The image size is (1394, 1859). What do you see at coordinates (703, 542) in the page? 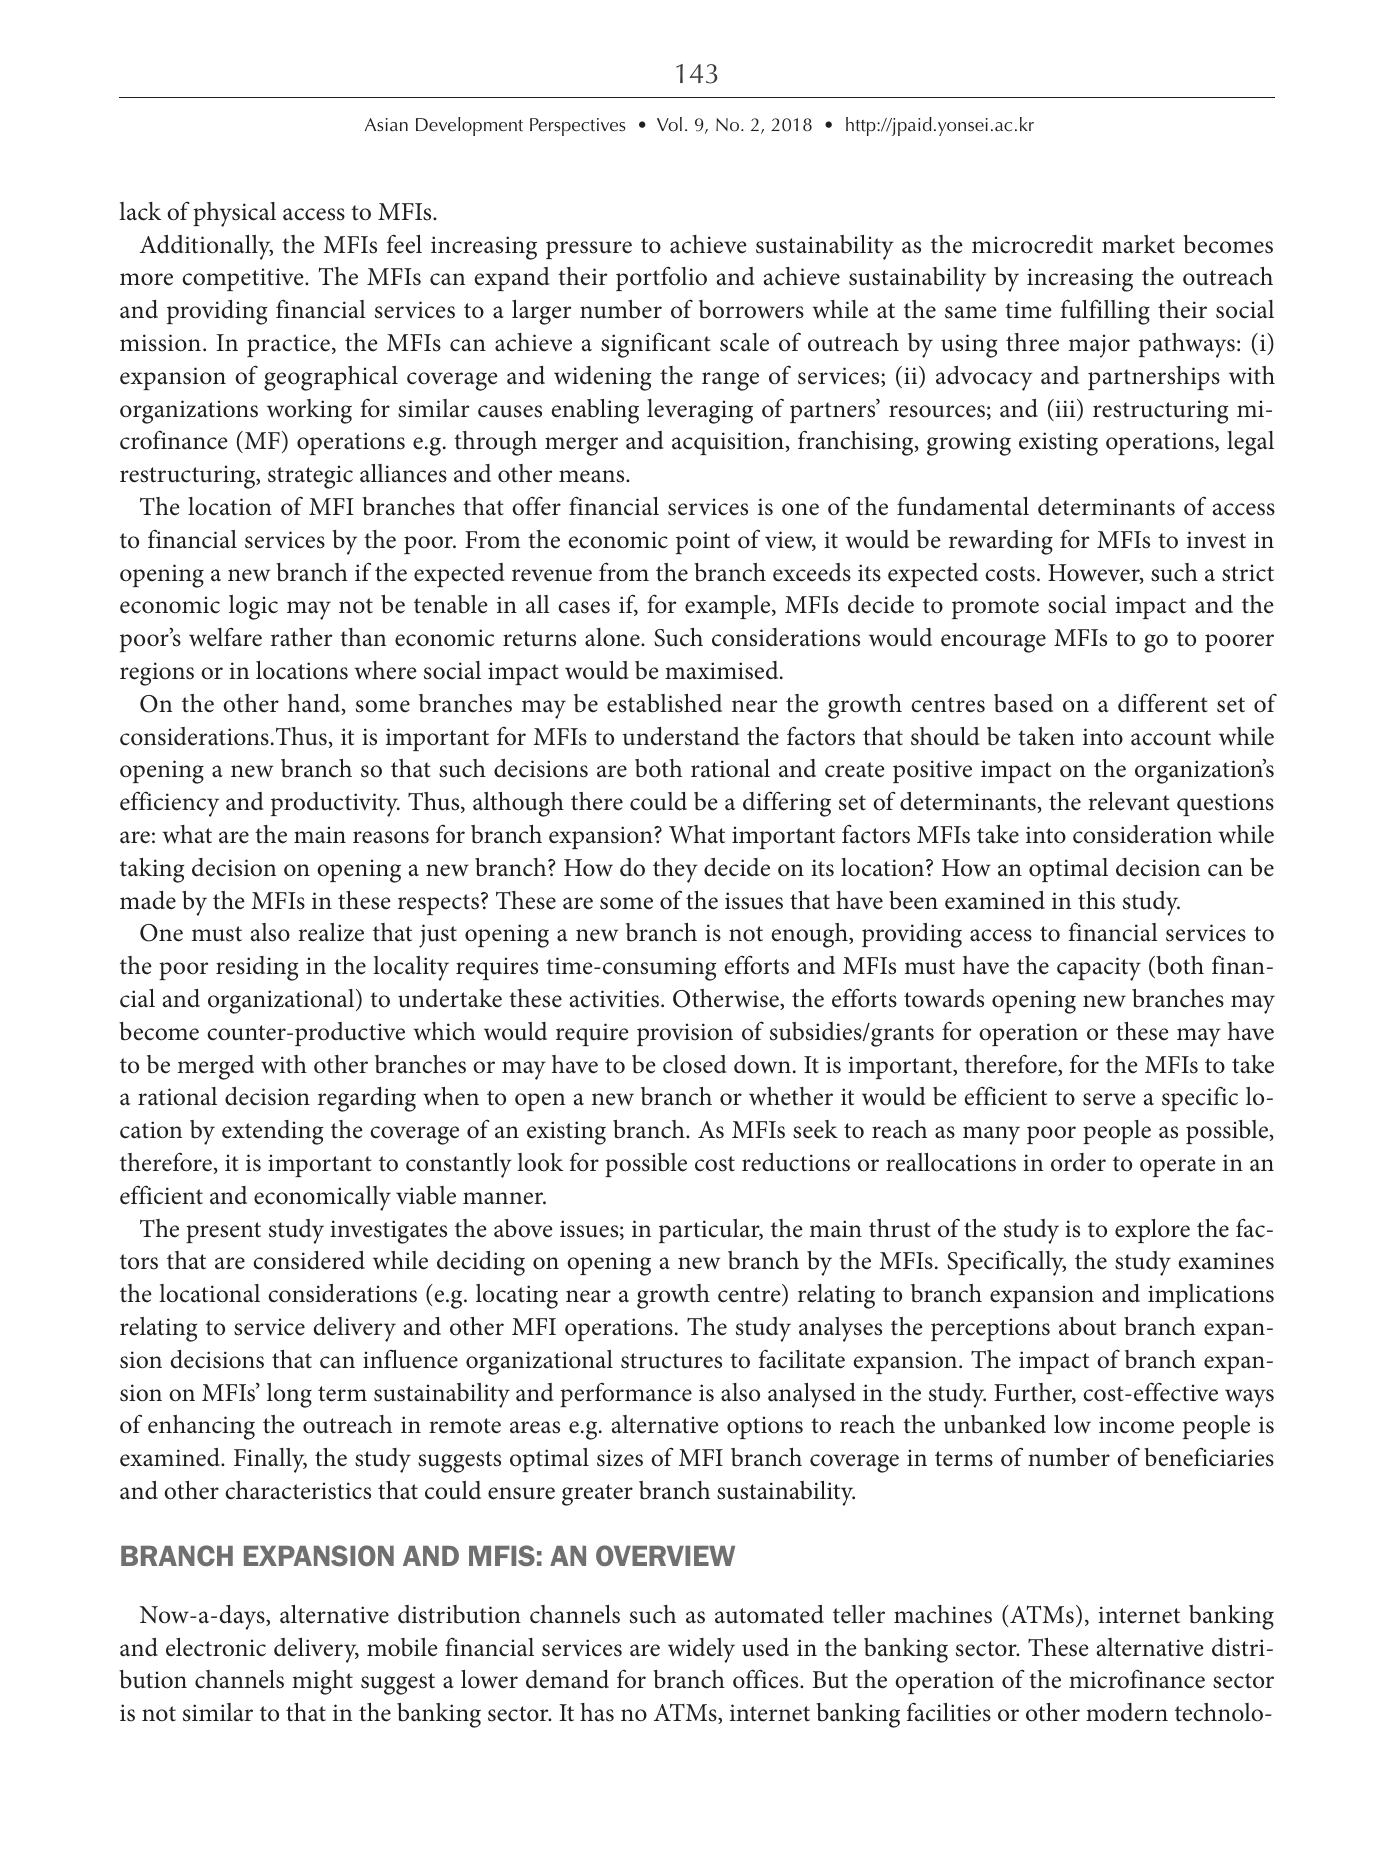
I see `point` at bounding box center [703, 542].
